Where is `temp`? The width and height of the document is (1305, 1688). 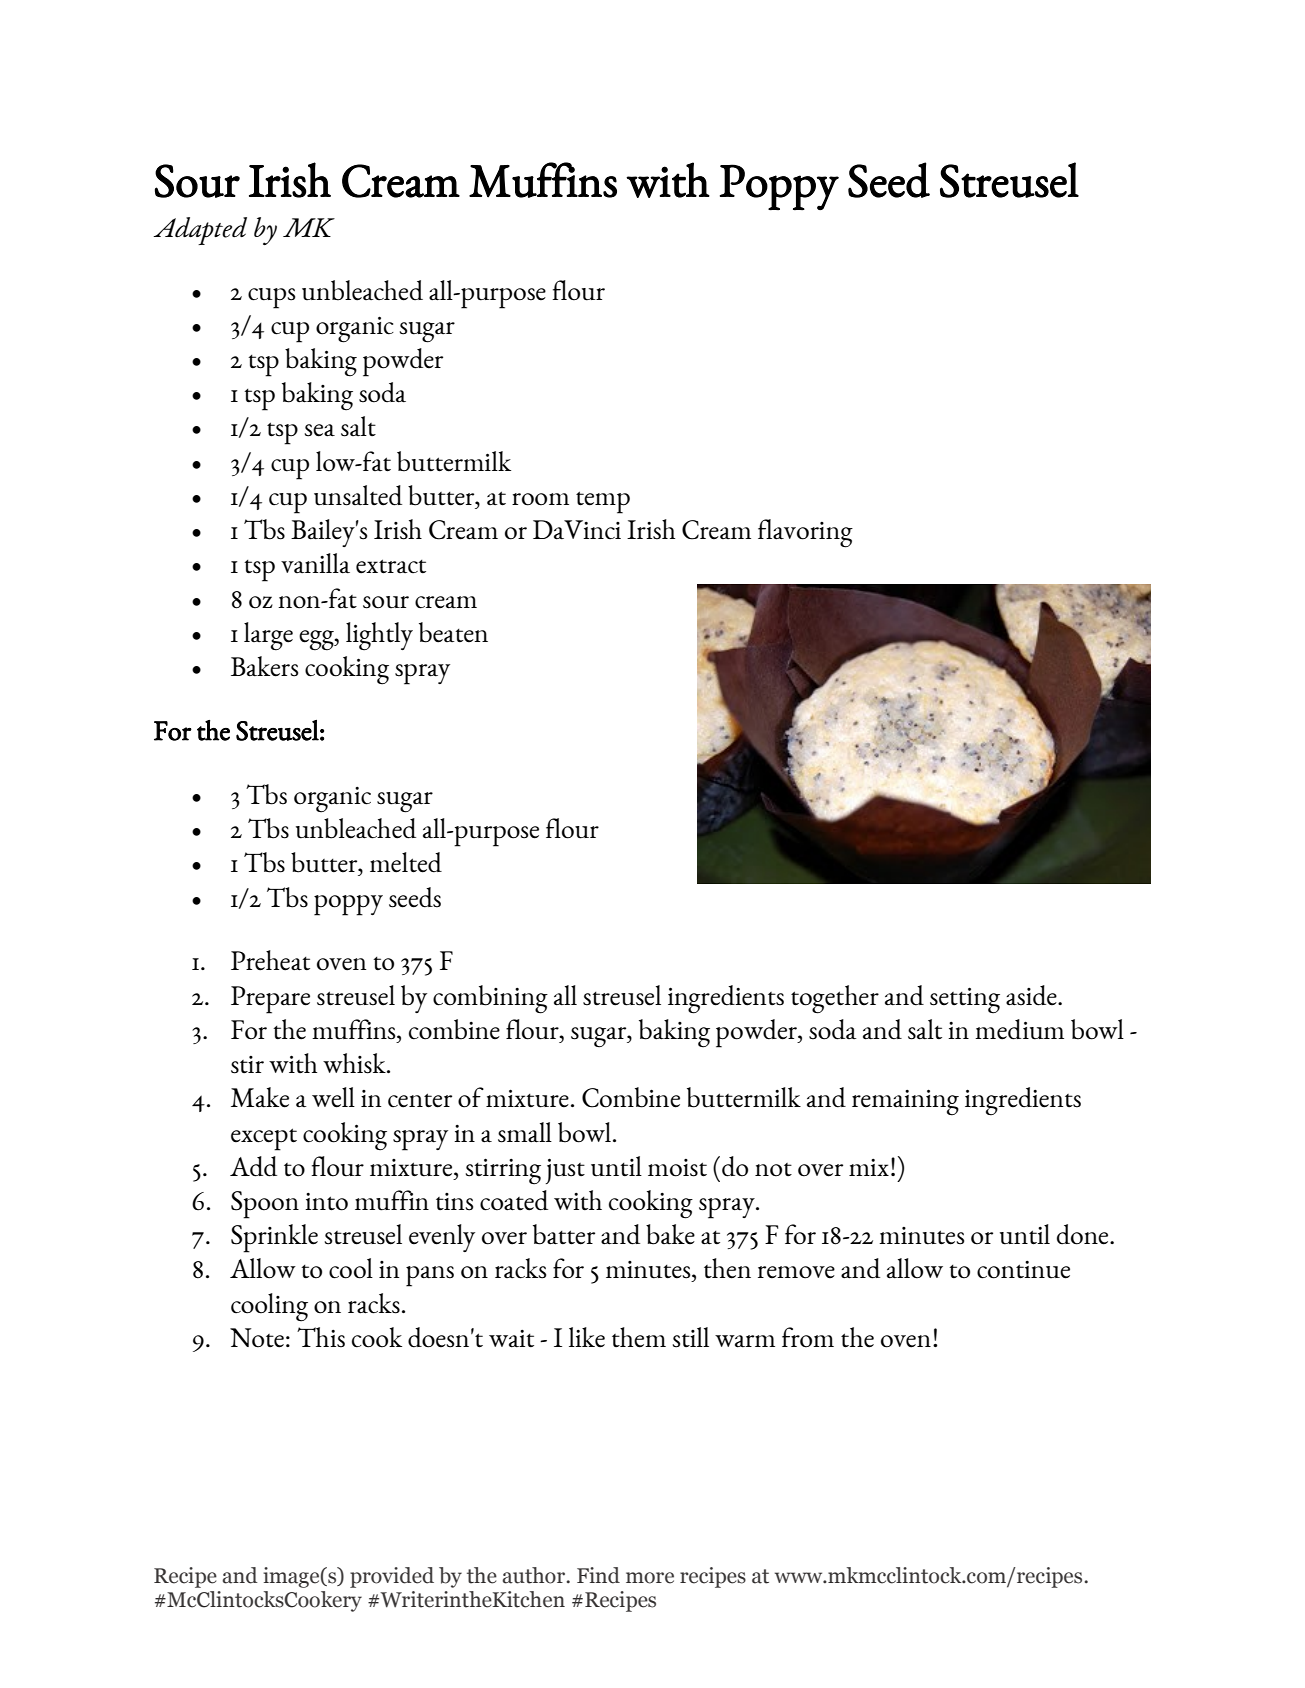 temp is located at coordinates (603, 502).
